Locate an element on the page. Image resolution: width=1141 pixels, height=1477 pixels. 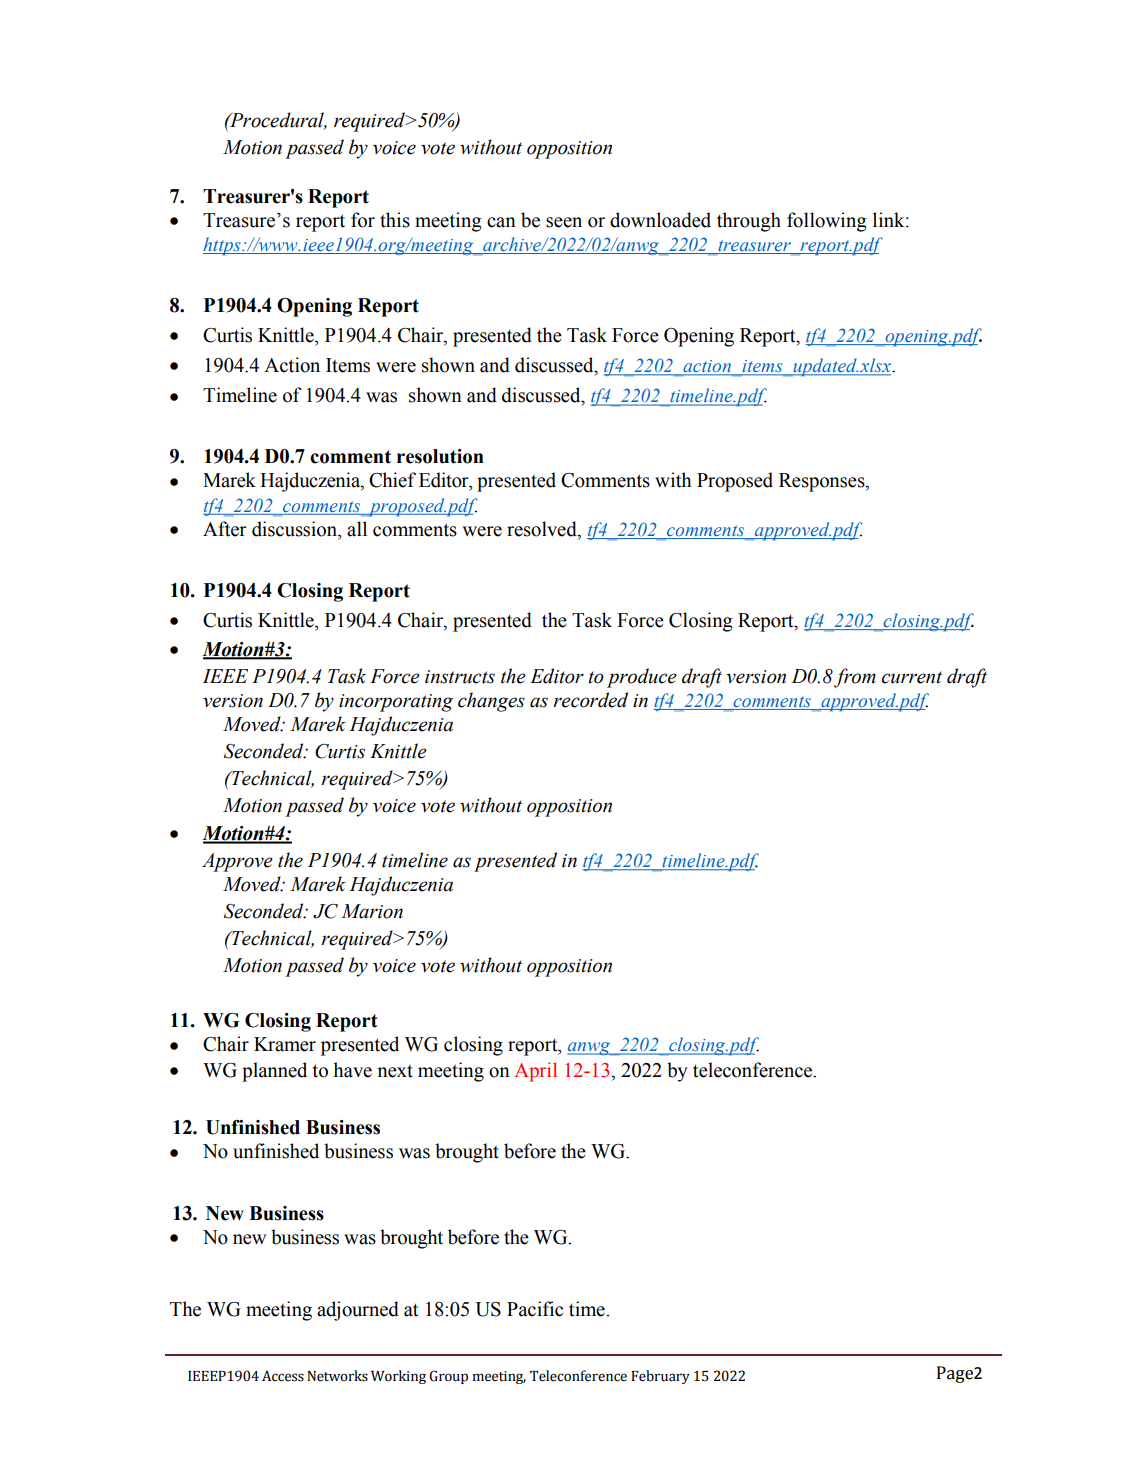
Working is located at coordinates (398, 1377).
